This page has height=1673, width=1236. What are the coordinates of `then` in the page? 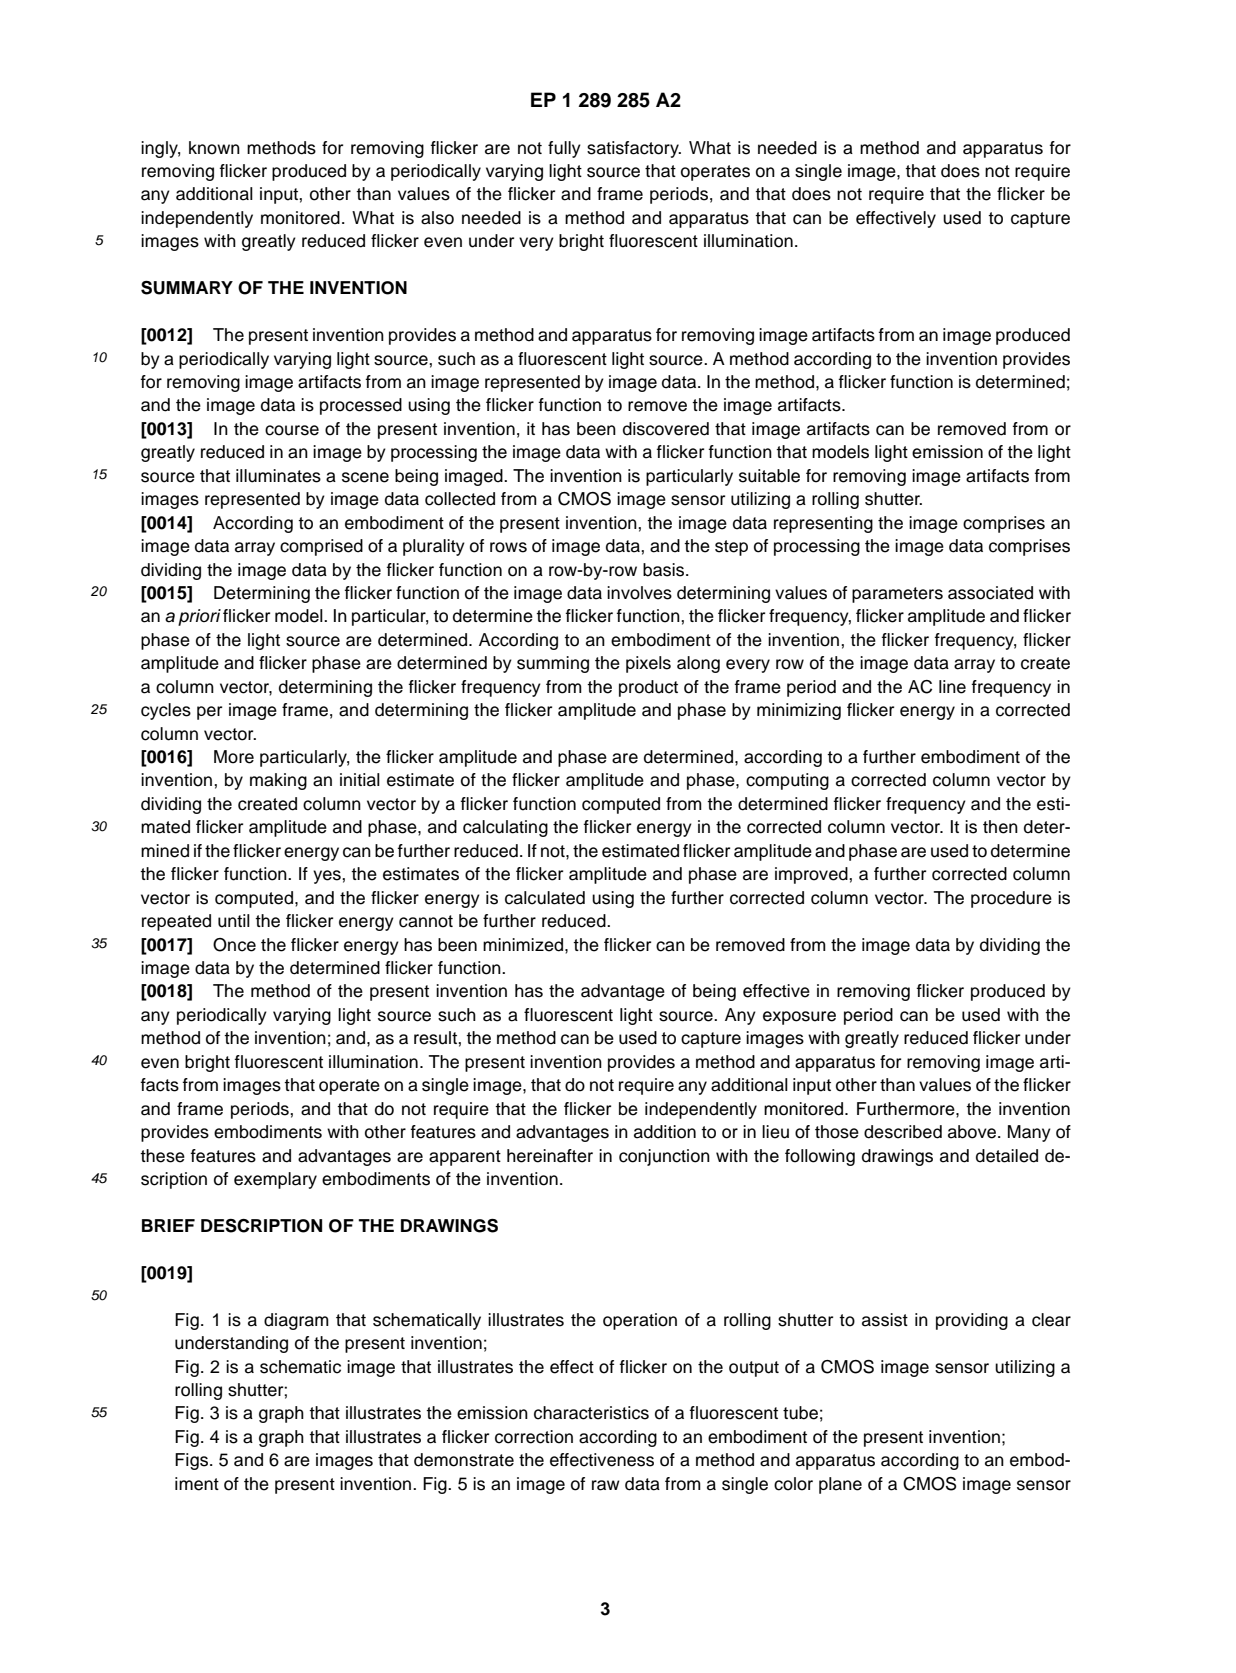 It's located at (1000, 827).
